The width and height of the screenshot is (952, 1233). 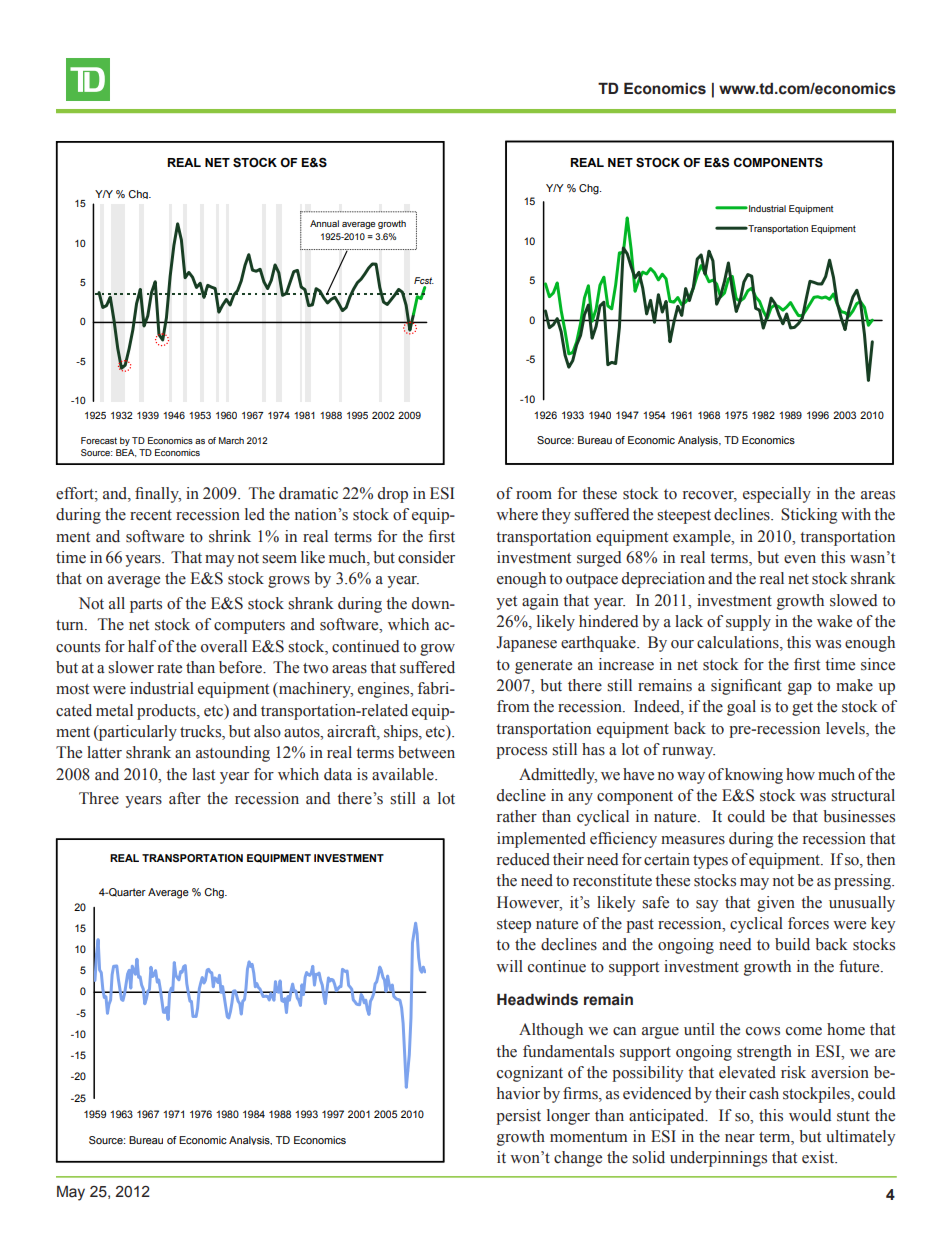 What do you see at coordinates (518, 1117) in the screenshot?
I see `persist` at bounding box center [518, 1117].
